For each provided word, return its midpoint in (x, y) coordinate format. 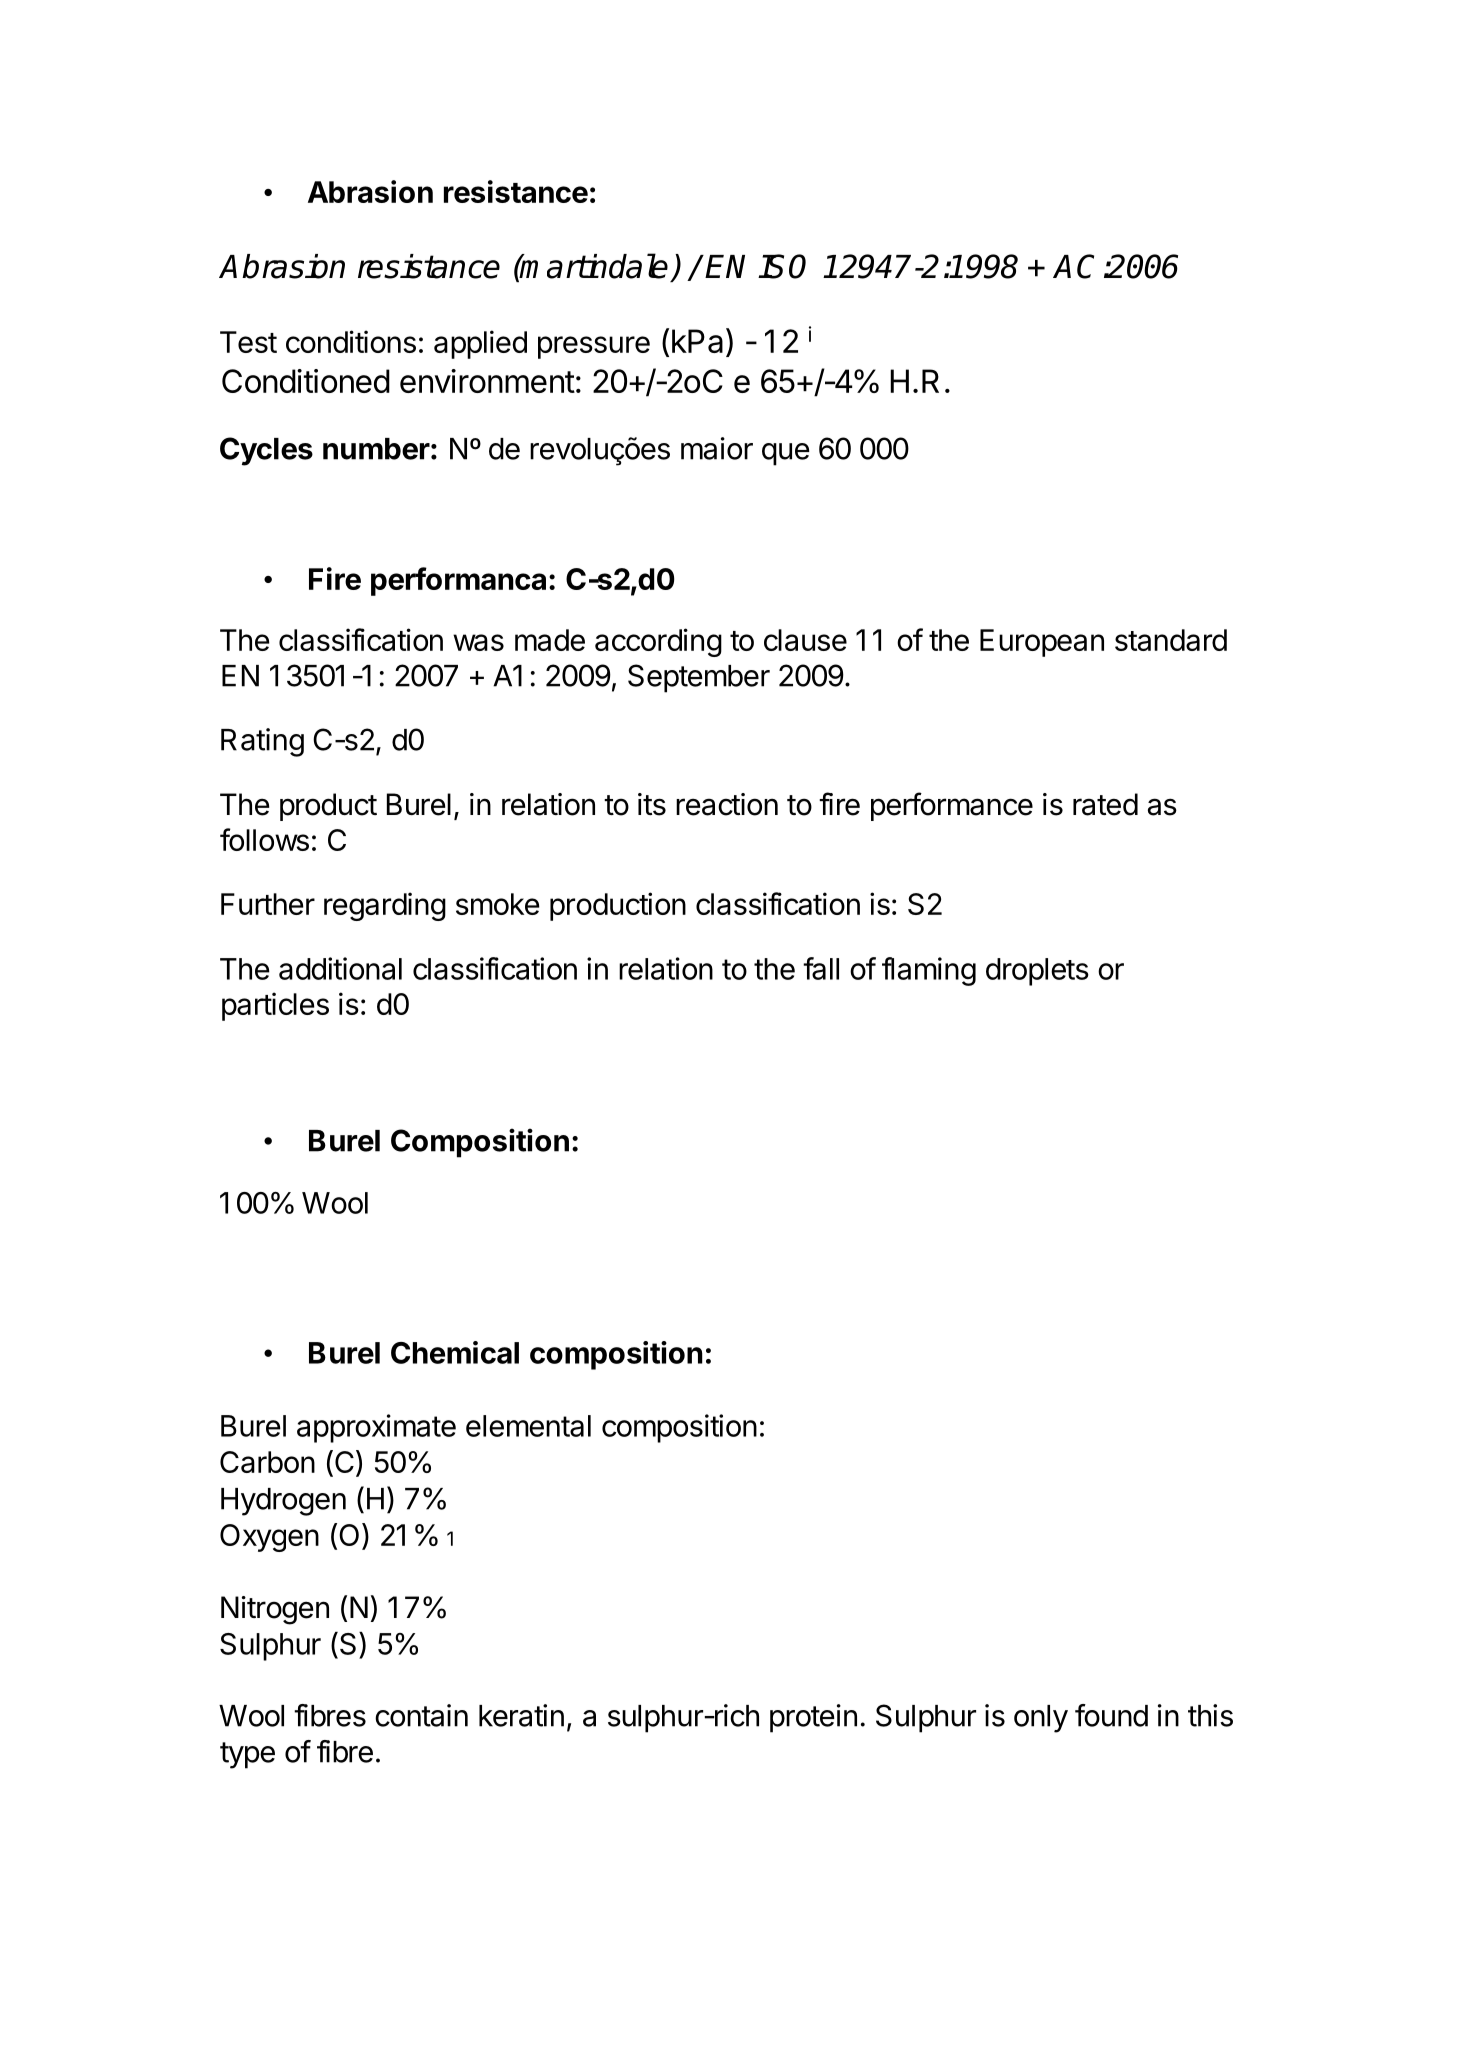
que (786, 454)
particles (275, 1006)
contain (421, 1715)
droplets (1037, 972)
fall (821, 968)
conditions (351, 341)
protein (813, 1718)
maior (717, 448)
